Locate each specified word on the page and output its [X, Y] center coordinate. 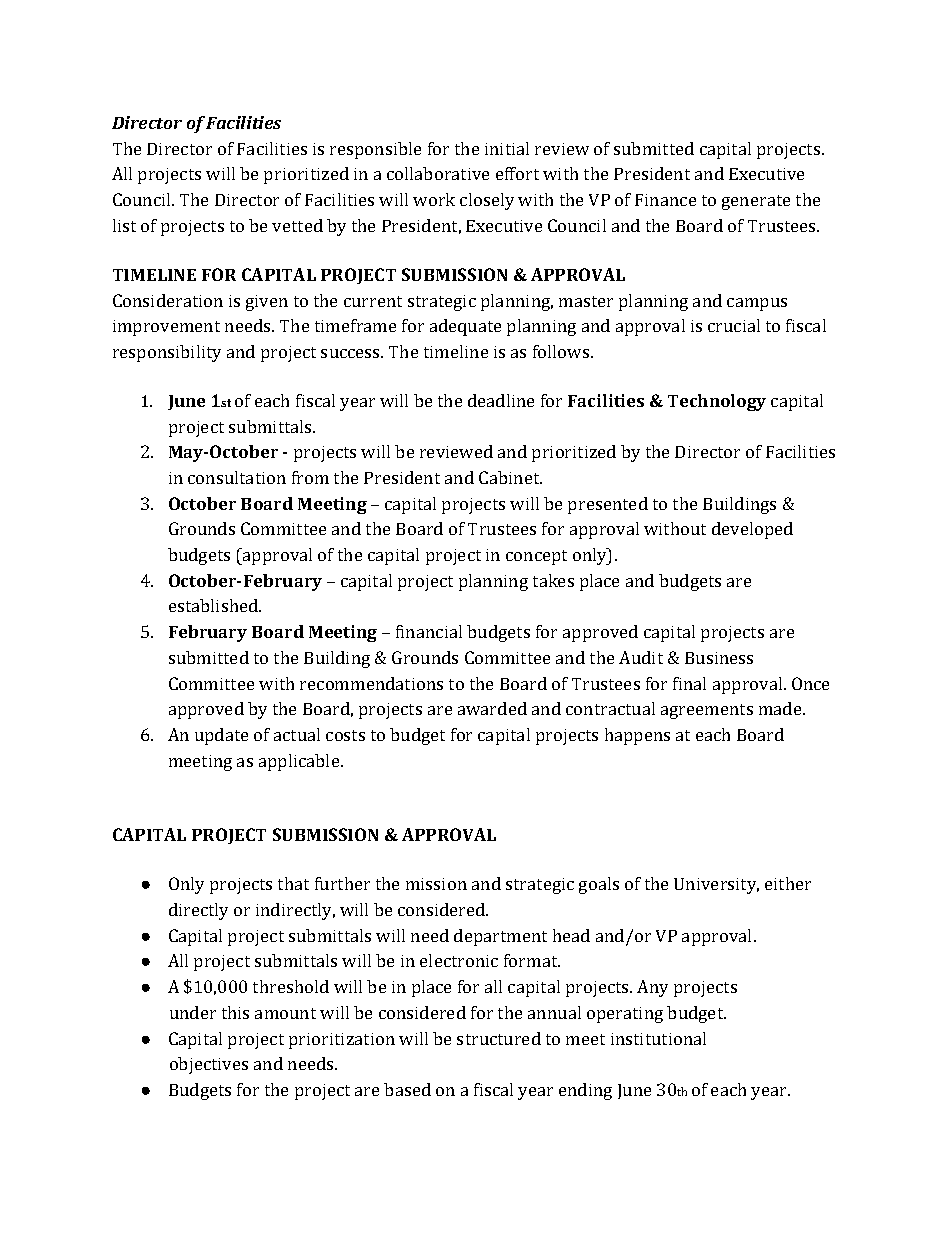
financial [429, 631]
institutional [658, 1038]
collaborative [438, 173]
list [124, 225]
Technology [717, 402]
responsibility [167, 353]
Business [719, 658]
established [215, 605]
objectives [209, 1065]
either [788, 883]
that [293, 883]
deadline [501, 400]
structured [499, 1038]
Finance [665, 200]
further [342, 883]
